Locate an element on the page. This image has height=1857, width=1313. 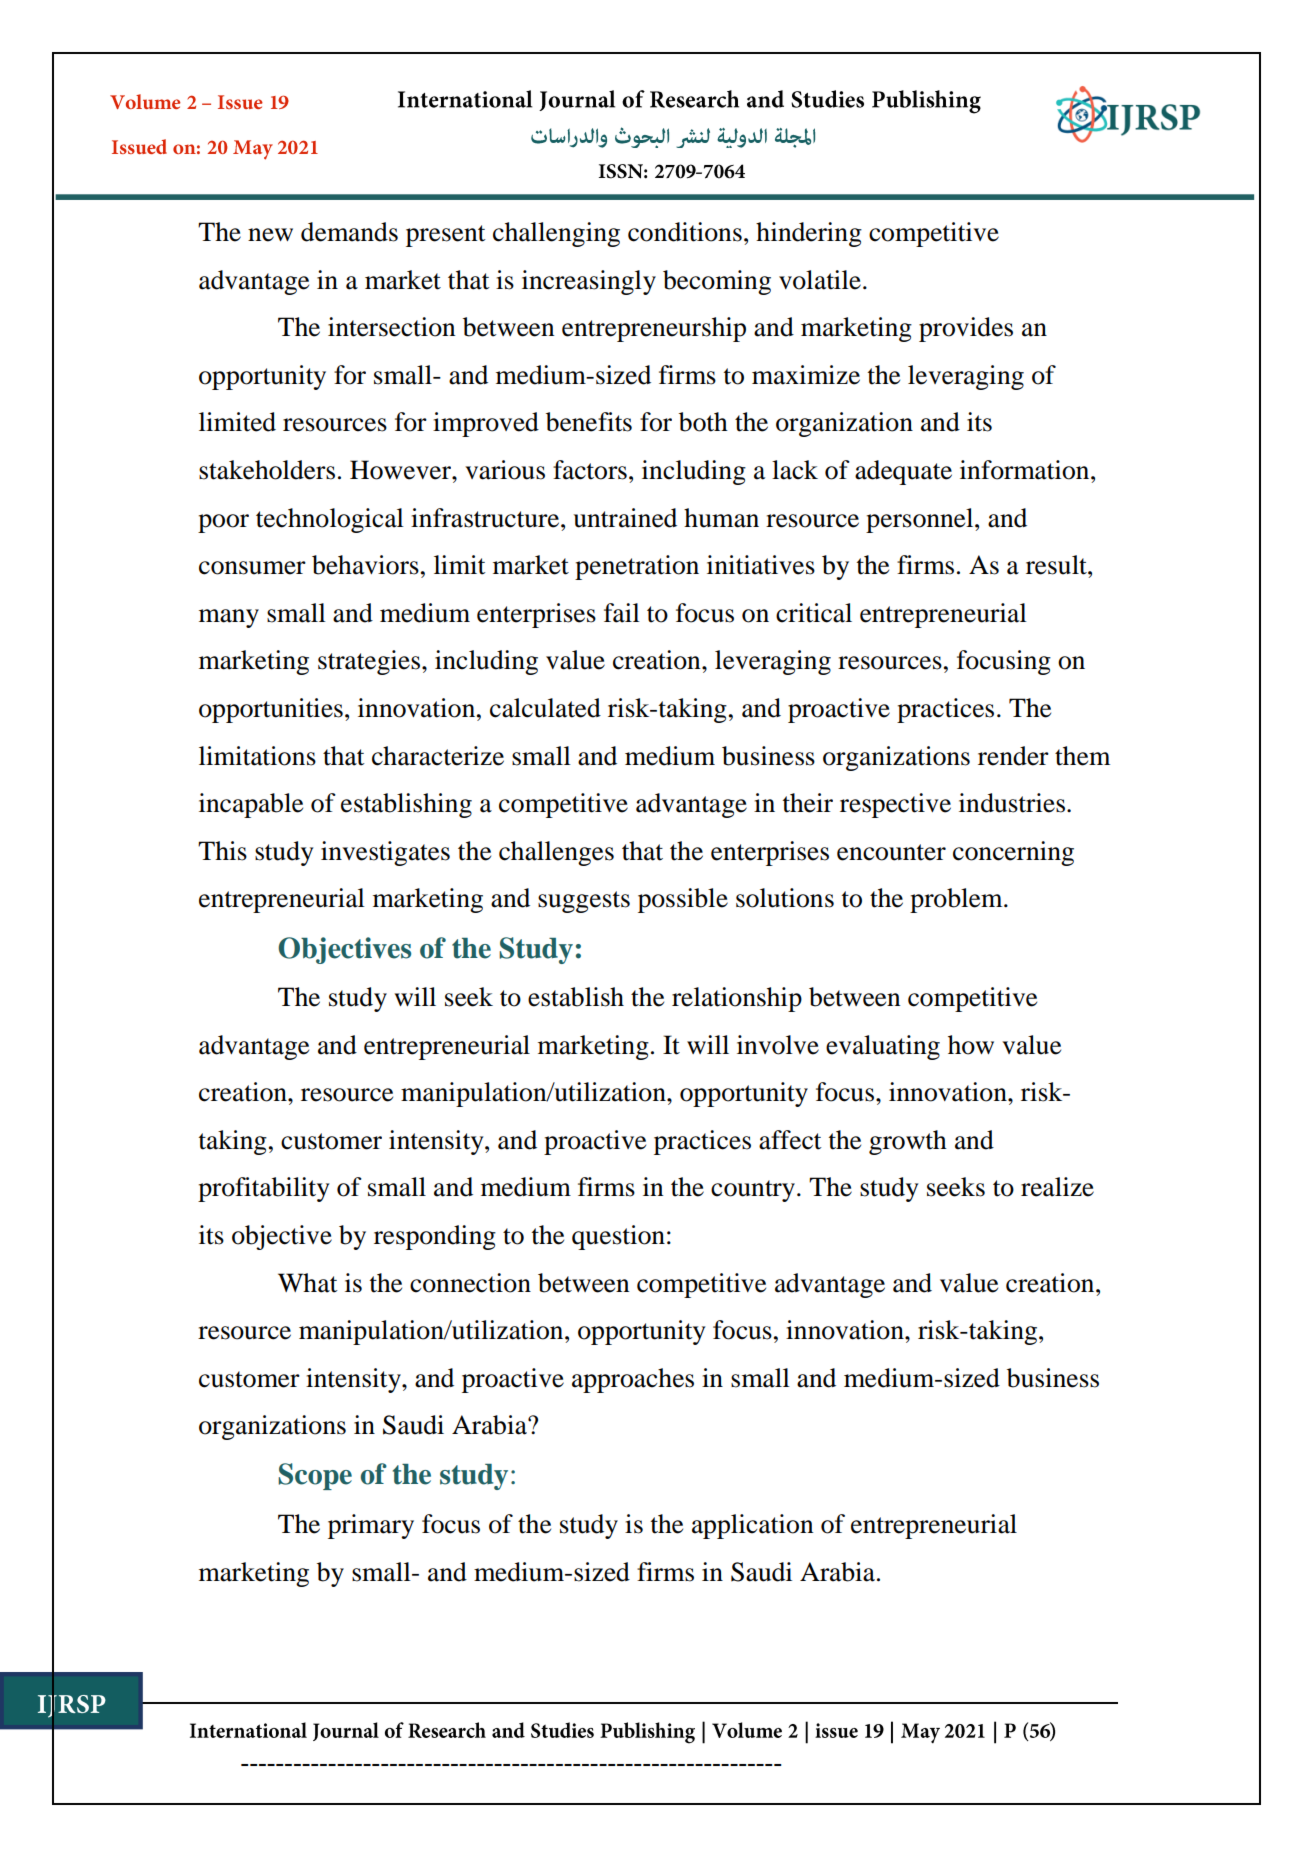
conditions is located at coordinates (685, 232).
